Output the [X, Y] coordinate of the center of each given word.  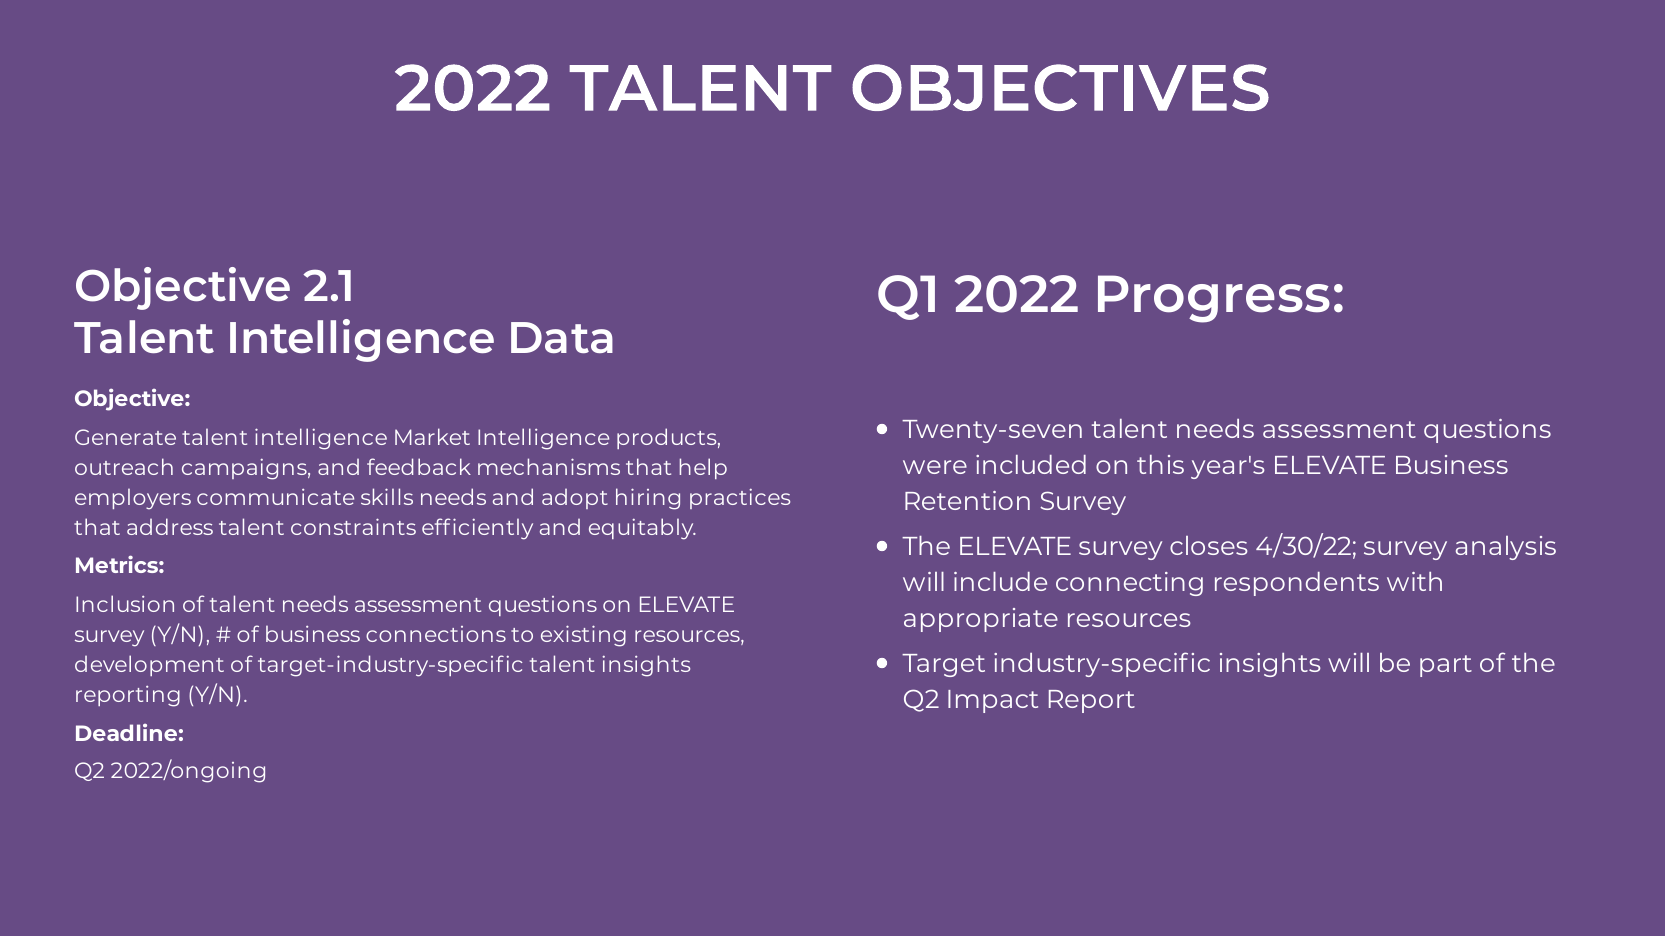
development [149, 665]
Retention [967, 500]
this [1160, 464]
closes [1209, 545]
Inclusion [125, 603]
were [935, 467]
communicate [275, 497]
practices [740, 498]
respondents [1297, 584]
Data [562, 337]
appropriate [981, 620]
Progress [1214, 299]
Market [432, 436]
